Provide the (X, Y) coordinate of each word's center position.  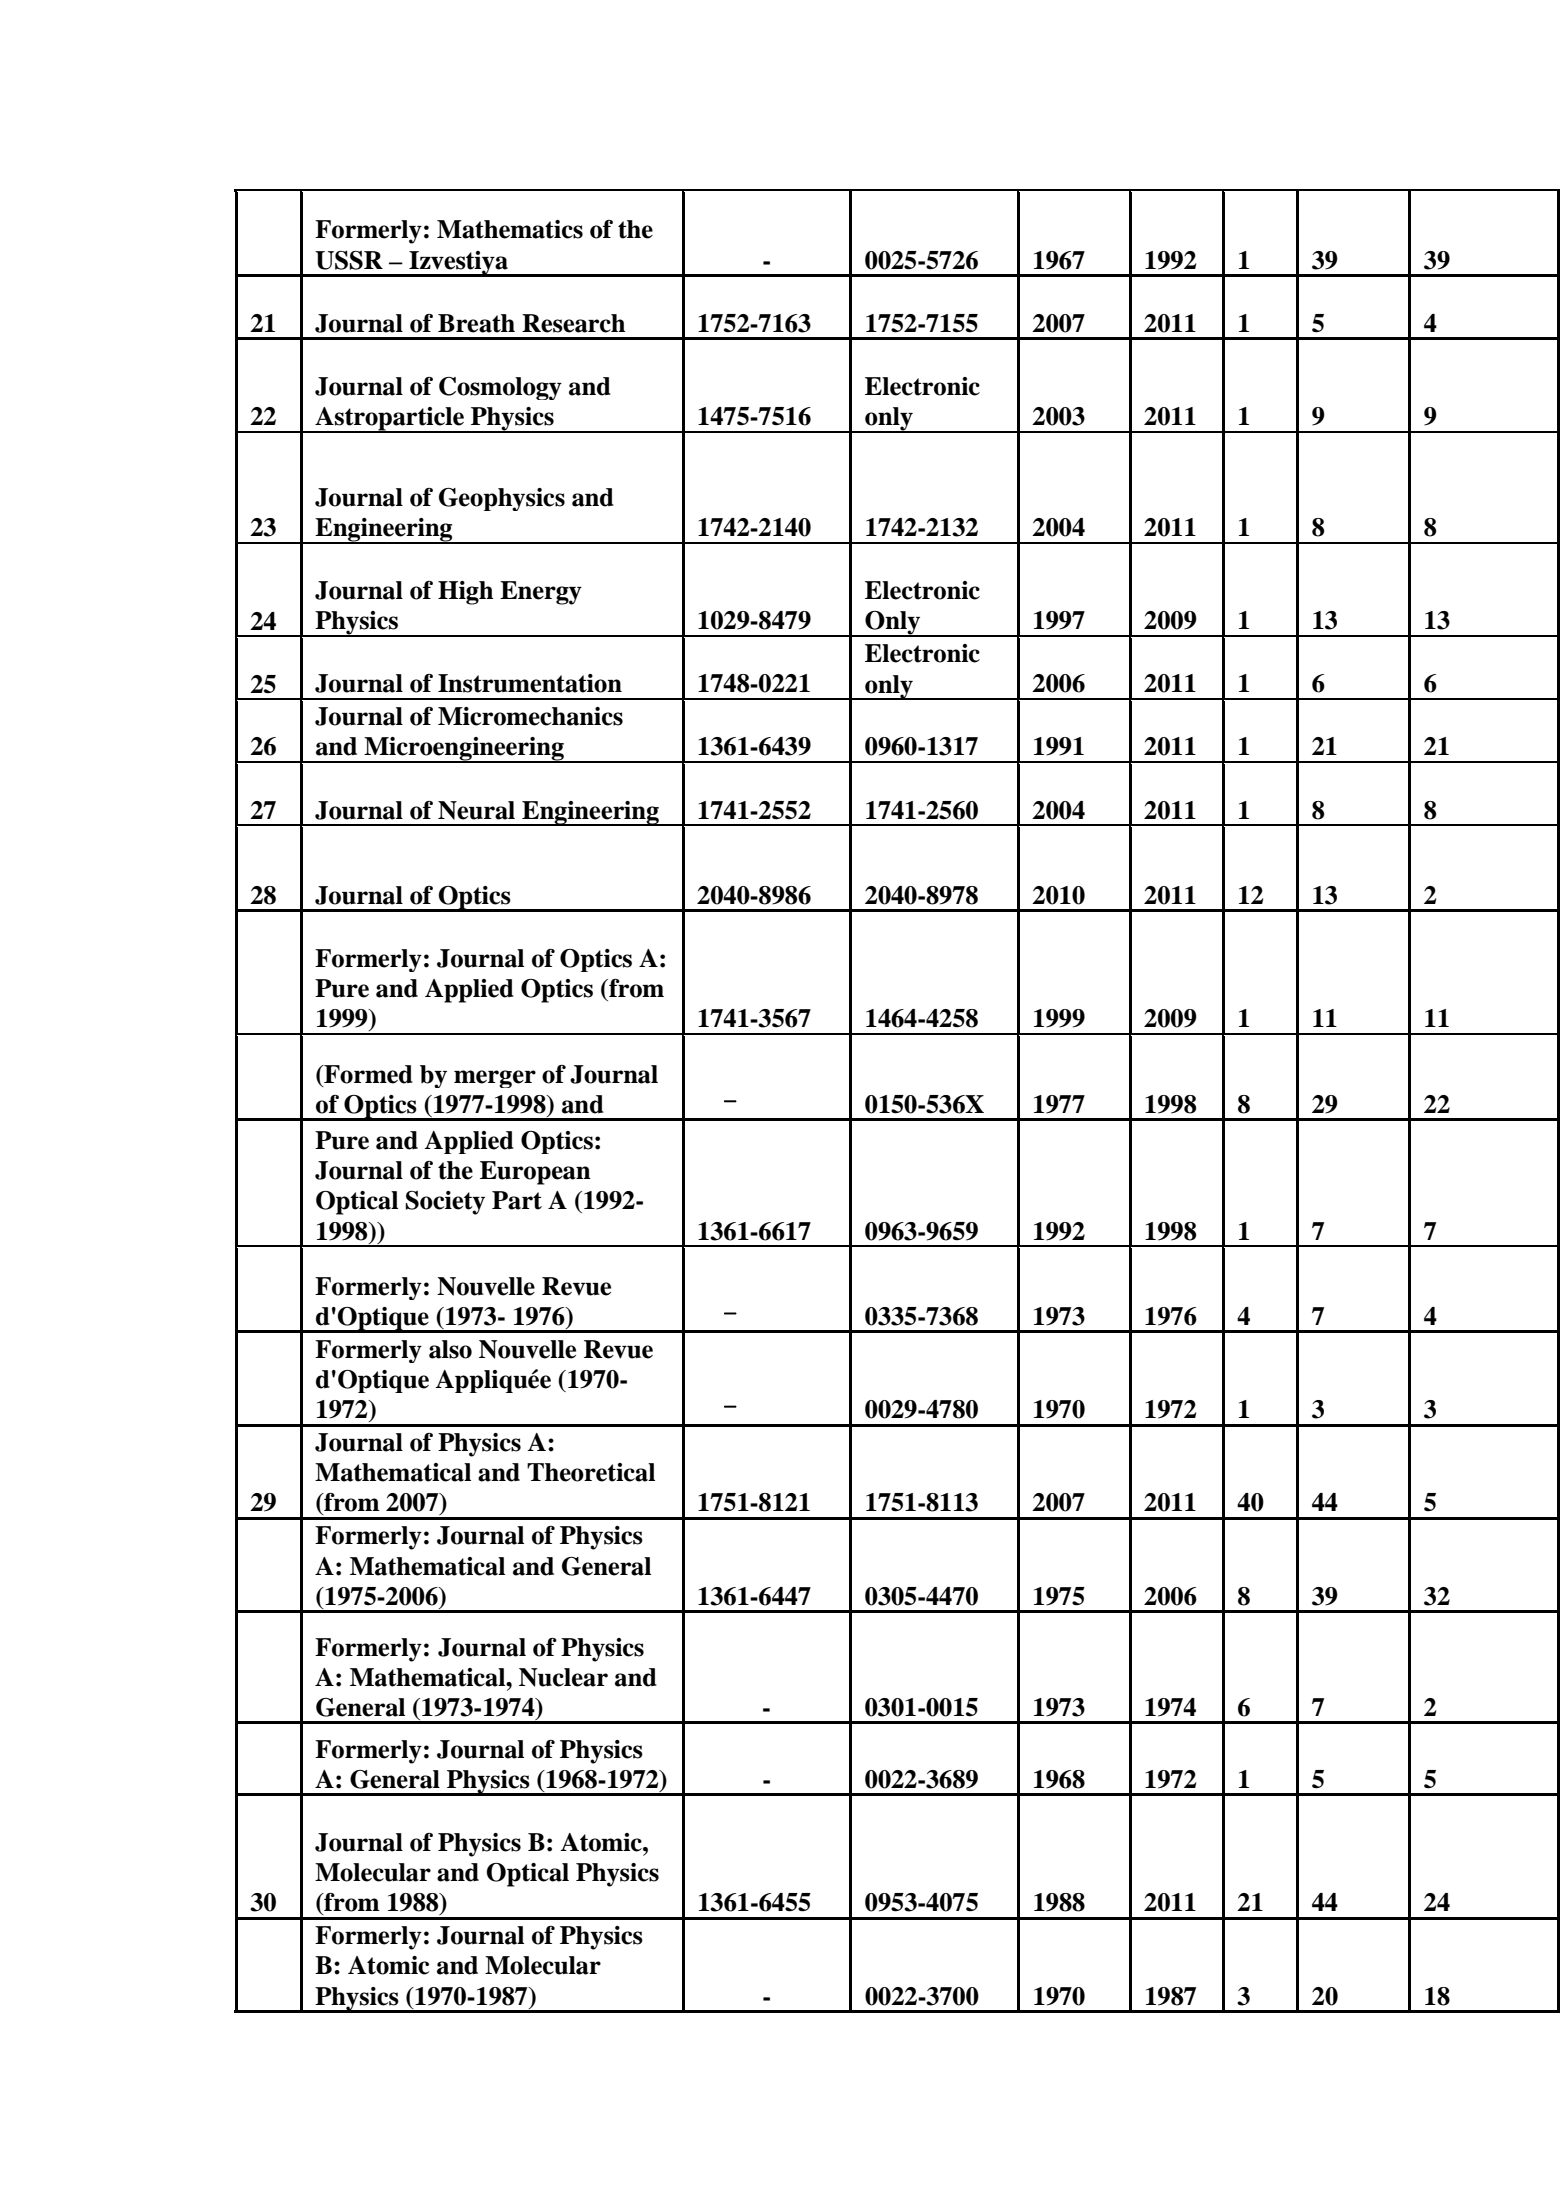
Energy (541, 593)
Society (445, 1203)
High (465, 593)
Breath (476, 323)
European (535, 1173)
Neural (476, 810)
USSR (349, 260)
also (450, 1349)
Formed (367, 1074)
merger (495, 1079)
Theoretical (591, 1472)
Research (573, 323)
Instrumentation (530, 683)
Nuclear (563, 1677)
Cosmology (500, 388)
